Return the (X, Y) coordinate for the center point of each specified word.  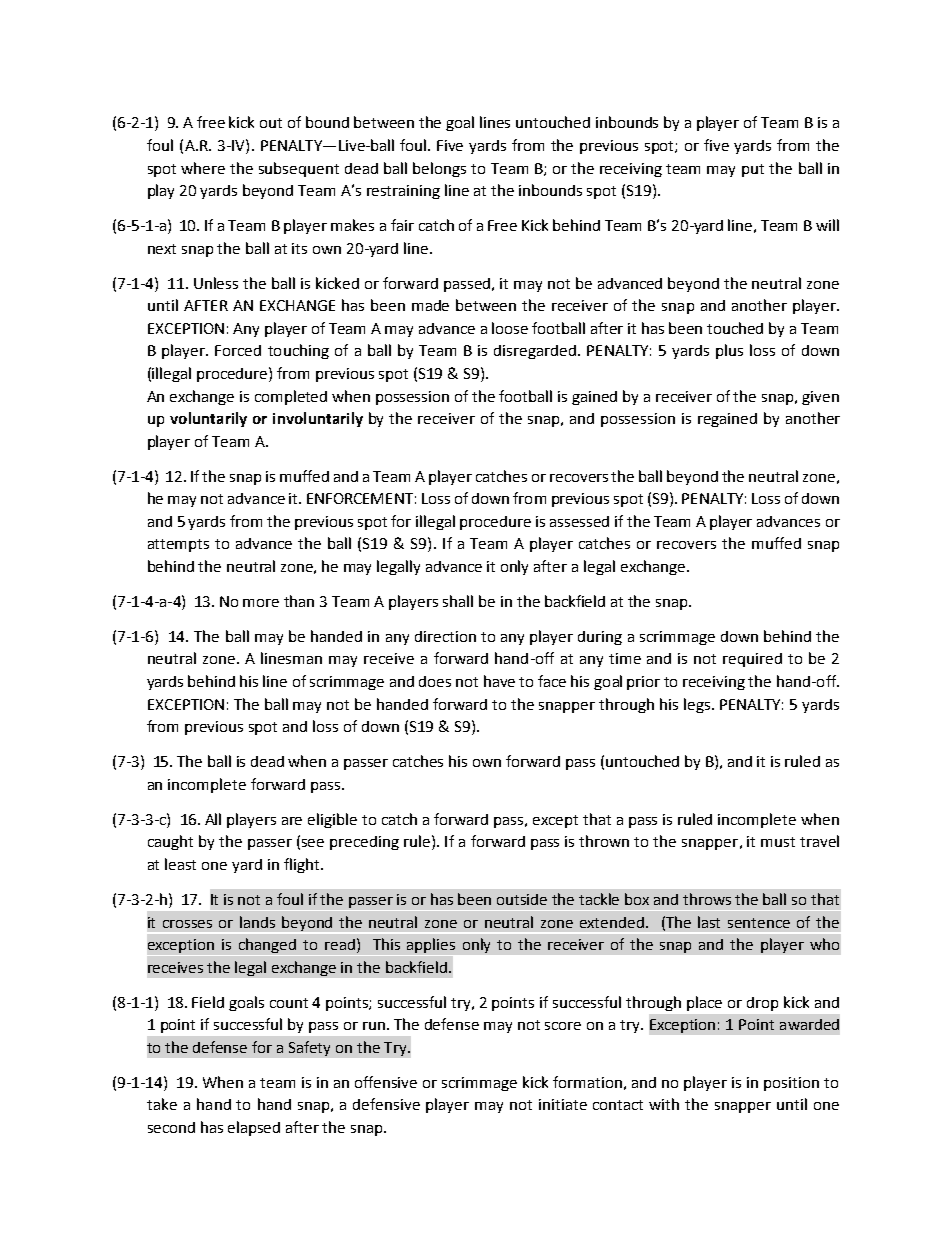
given (820, 398)
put (753, 170)
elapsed (254, 1128)
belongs (439, 169)
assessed (579, 521)
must (778, 842)
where (203, 168)
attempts (178, 545)
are (292, 821)
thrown (604, 841)
